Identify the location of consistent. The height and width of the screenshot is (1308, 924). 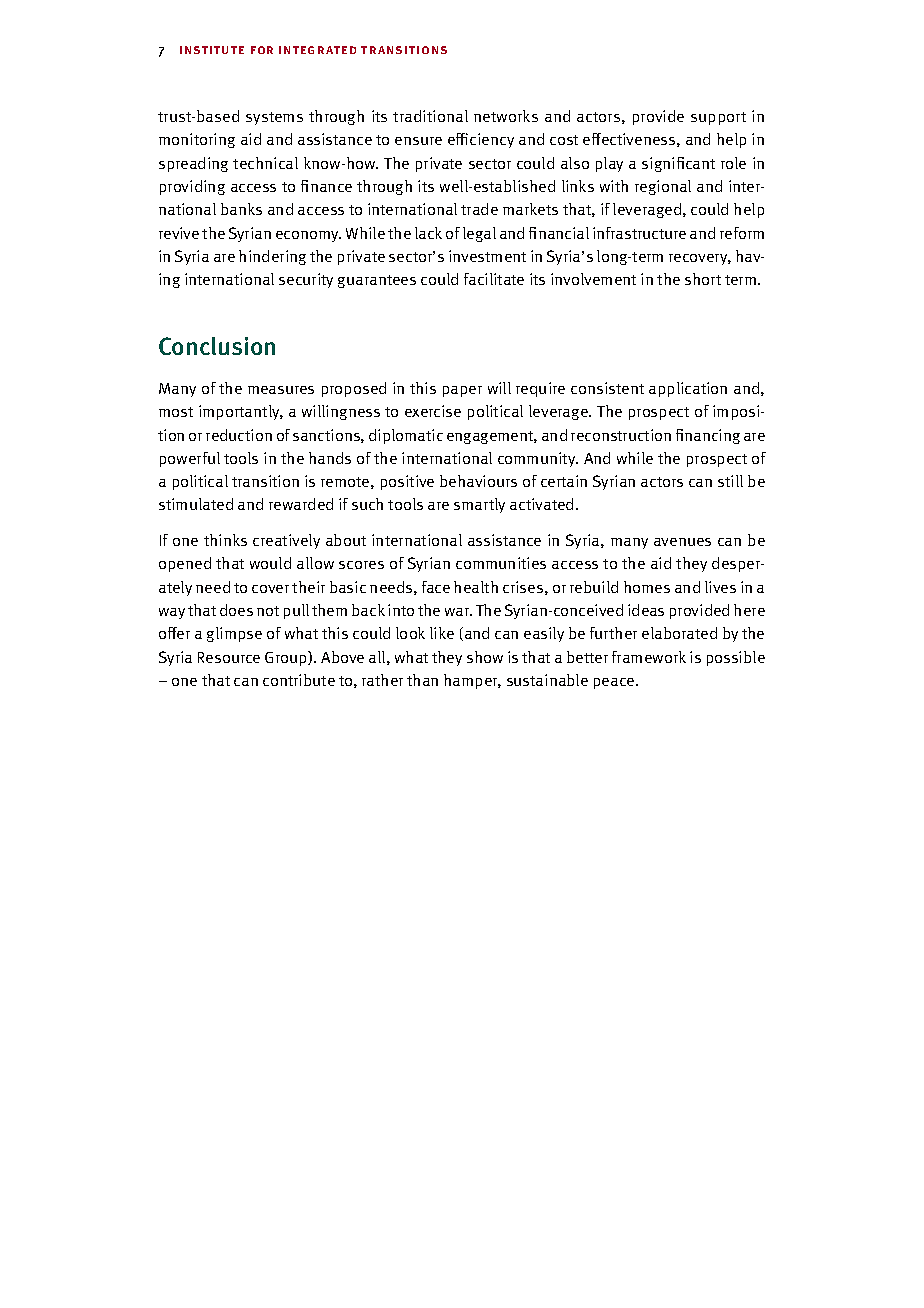
(607, 388).
